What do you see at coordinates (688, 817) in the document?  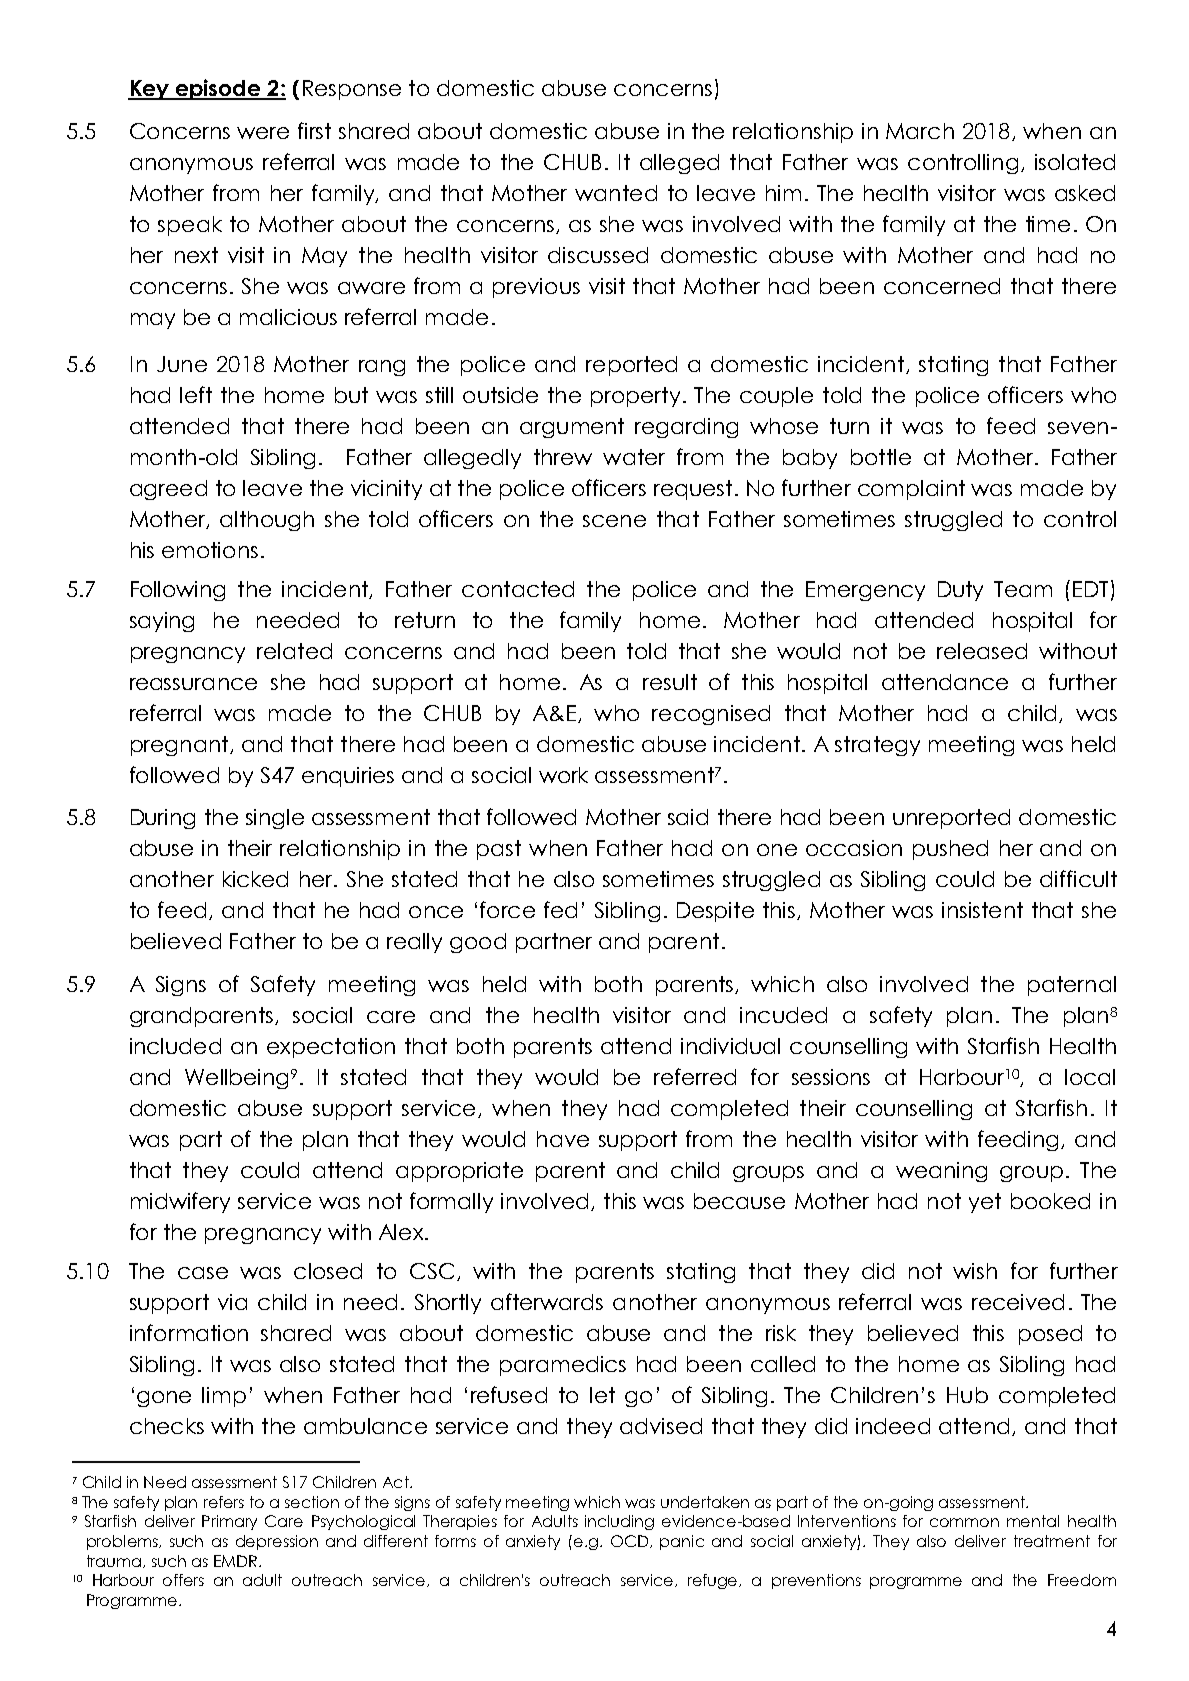 I see `said` at bounding box center [688, 817].
